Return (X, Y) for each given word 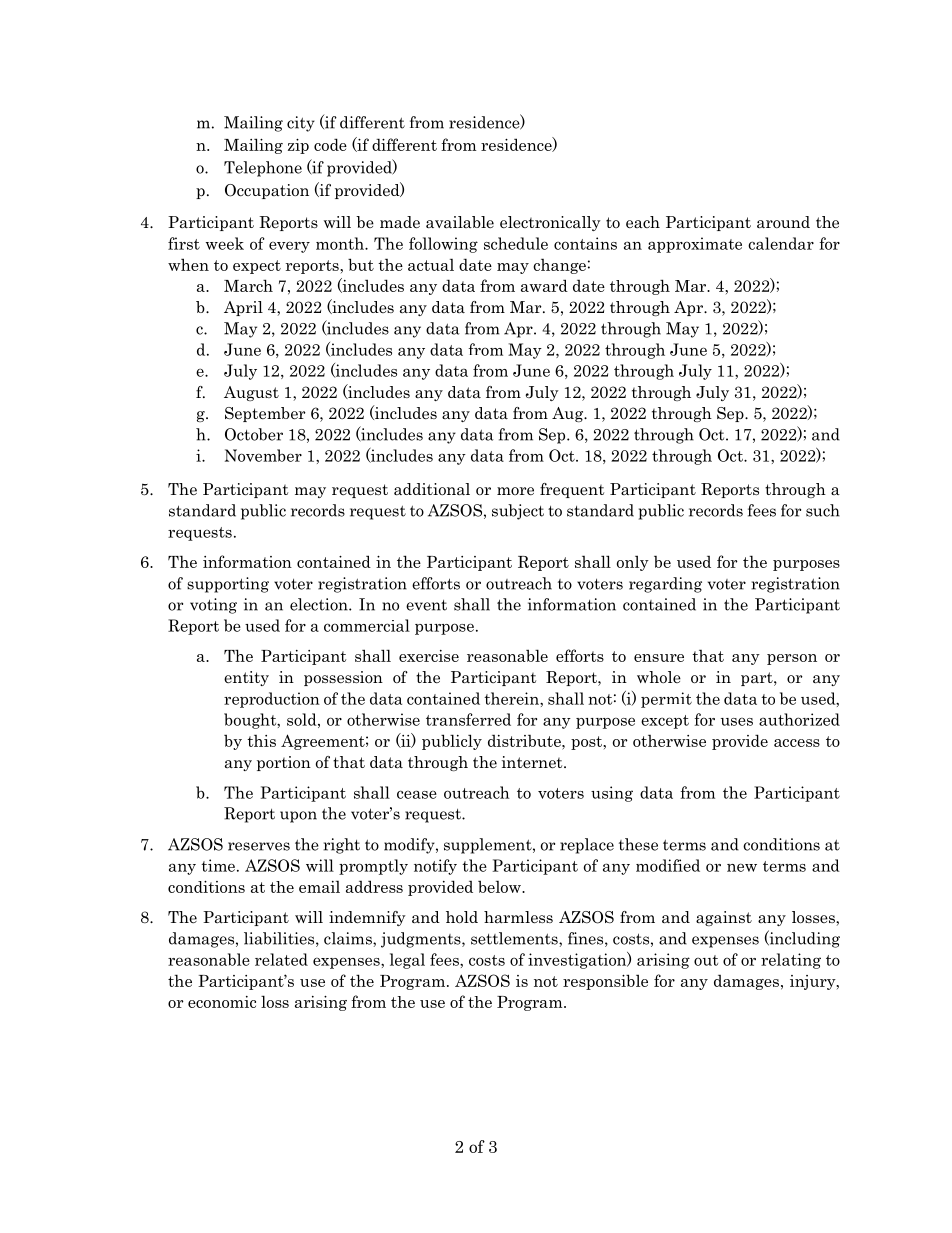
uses (737, 721)
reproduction (272, 700)
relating (791, 961)
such (823, 510)
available (460, 222)
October (254, 434)
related (281, 959)
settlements (515, 938)
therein (512, 698)
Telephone (263, 169)
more (515, 491)
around (783, 222)
